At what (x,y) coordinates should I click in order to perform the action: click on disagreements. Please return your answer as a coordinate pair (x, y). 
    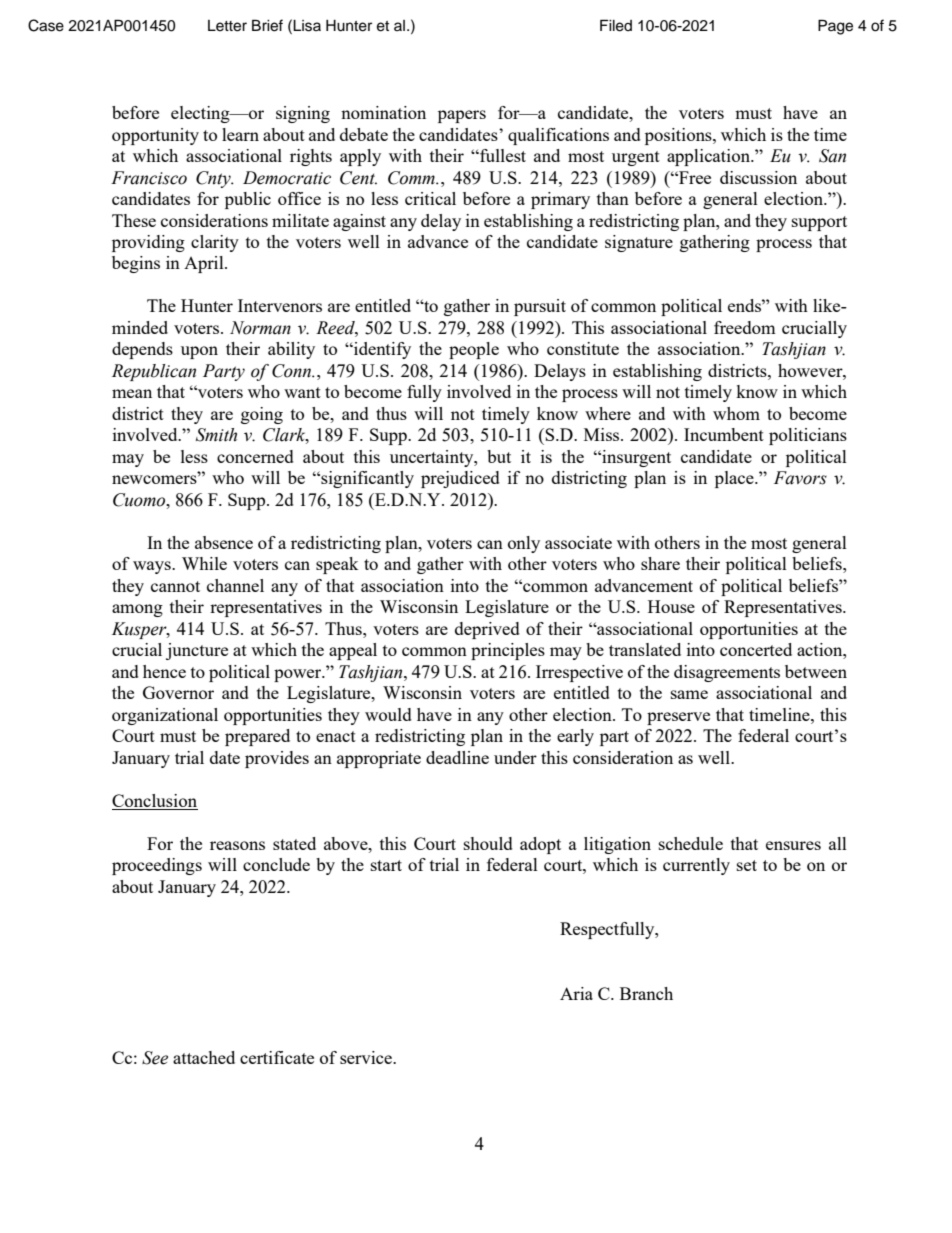
    Looking at the image, I should click on (727, 673).
